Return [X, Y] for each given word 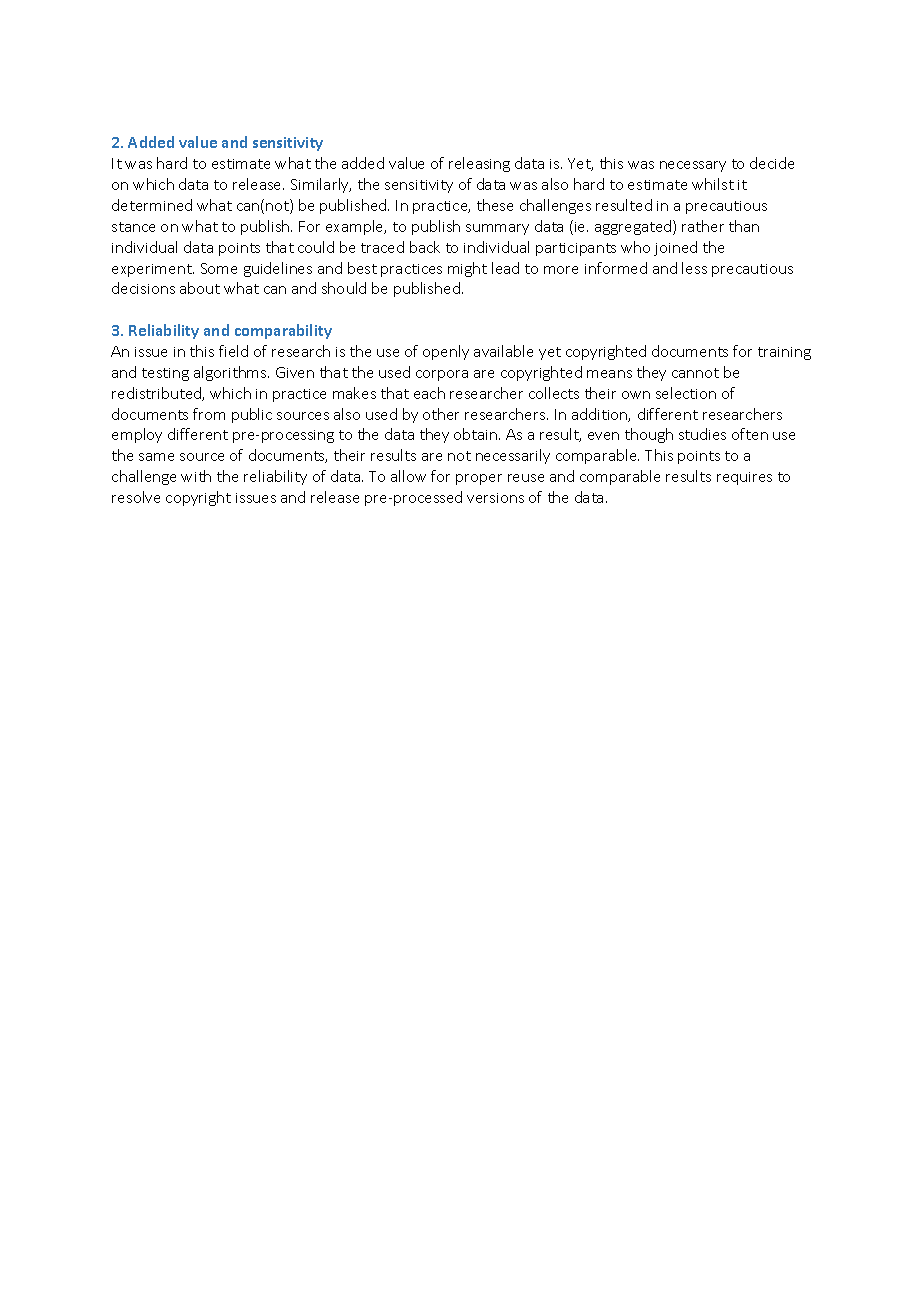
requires [744, 478]
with [196, 476]
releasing [479, 164]
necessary [693, 166]
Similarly [321, 185]
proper [479, 479]
